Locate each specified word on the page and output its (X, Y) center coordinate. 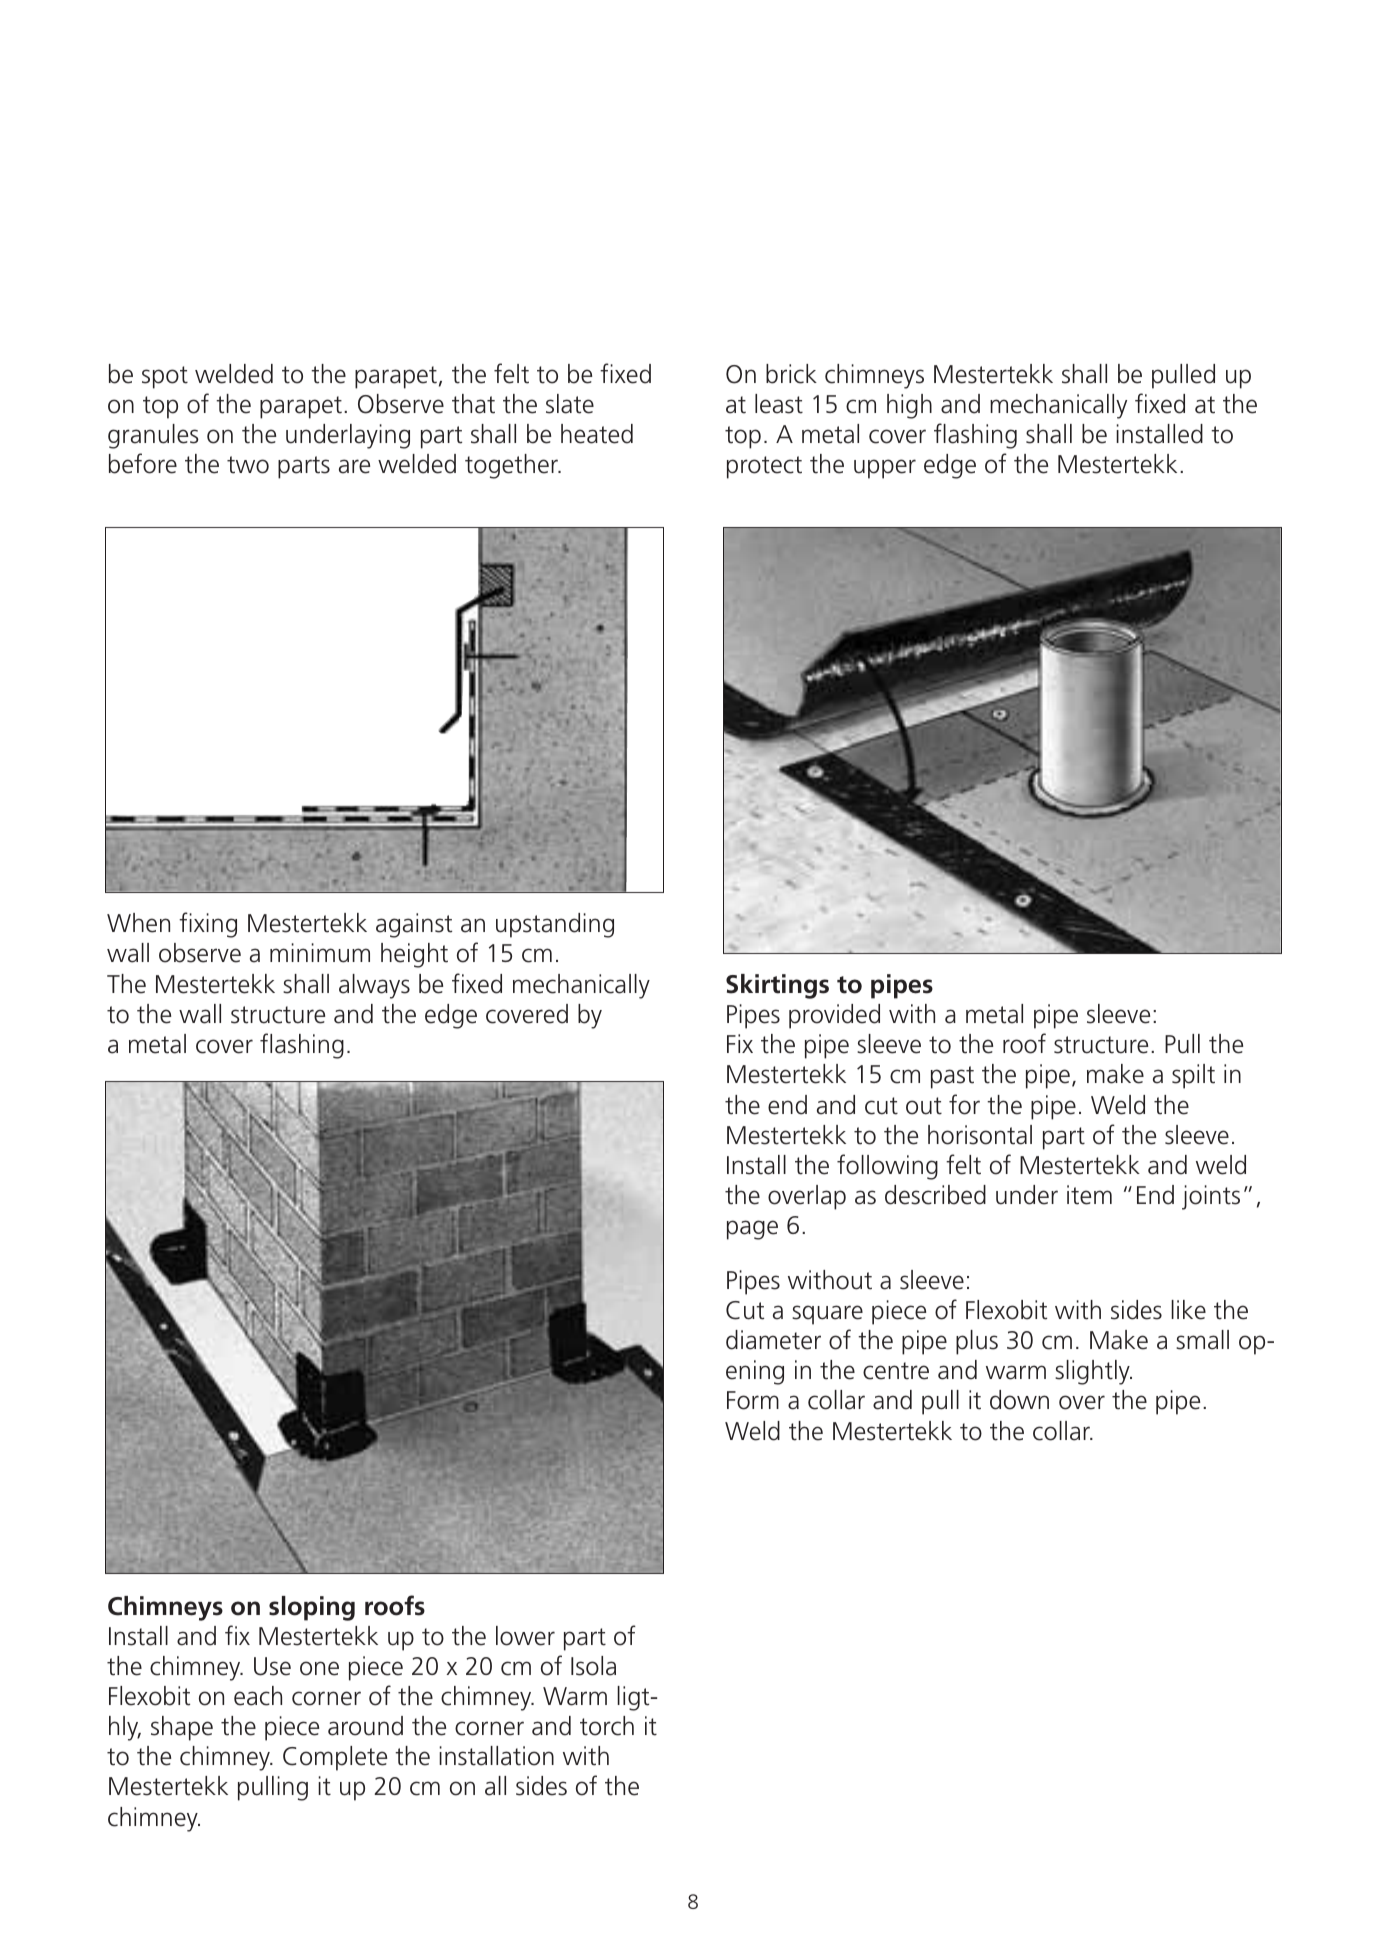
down (1019, 1400)
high (909, 406)
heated (597, 434)
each (258, 1696)
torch (607, 1726)
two (248, 465)
